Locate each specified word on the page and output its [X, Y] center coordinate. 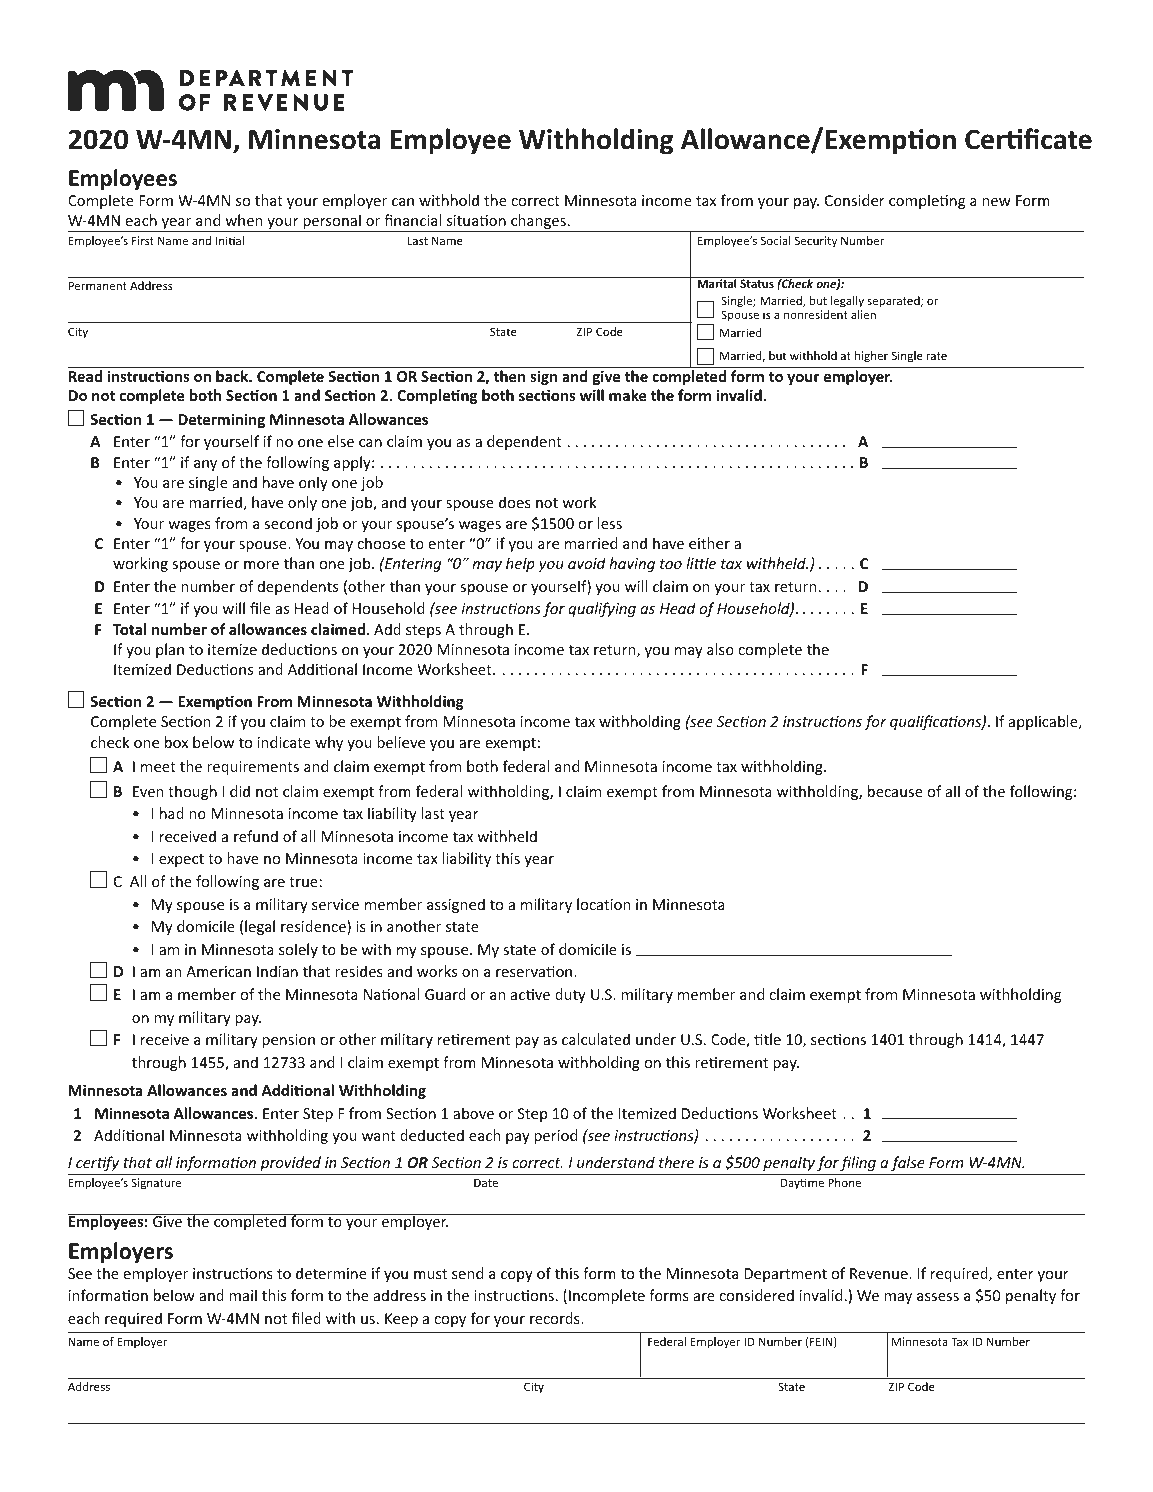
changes [538, 223]
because [895, 791]
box [176, 742]
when [243, 220]
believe [401, 742]
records [556, 1318]
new [996, 202]
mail [243, 1295]
